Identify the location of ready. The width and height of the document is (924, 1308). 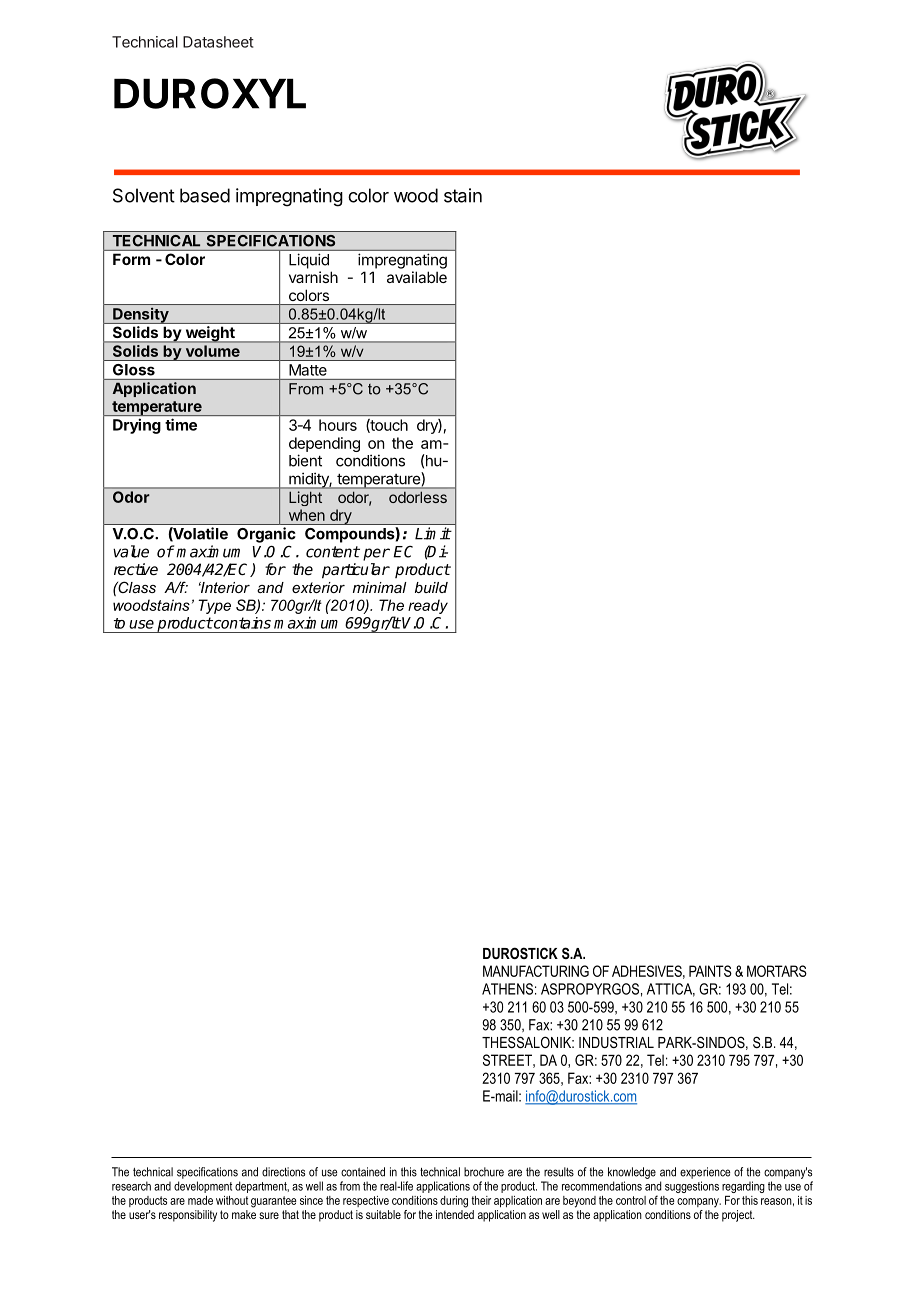
(428, 606).
